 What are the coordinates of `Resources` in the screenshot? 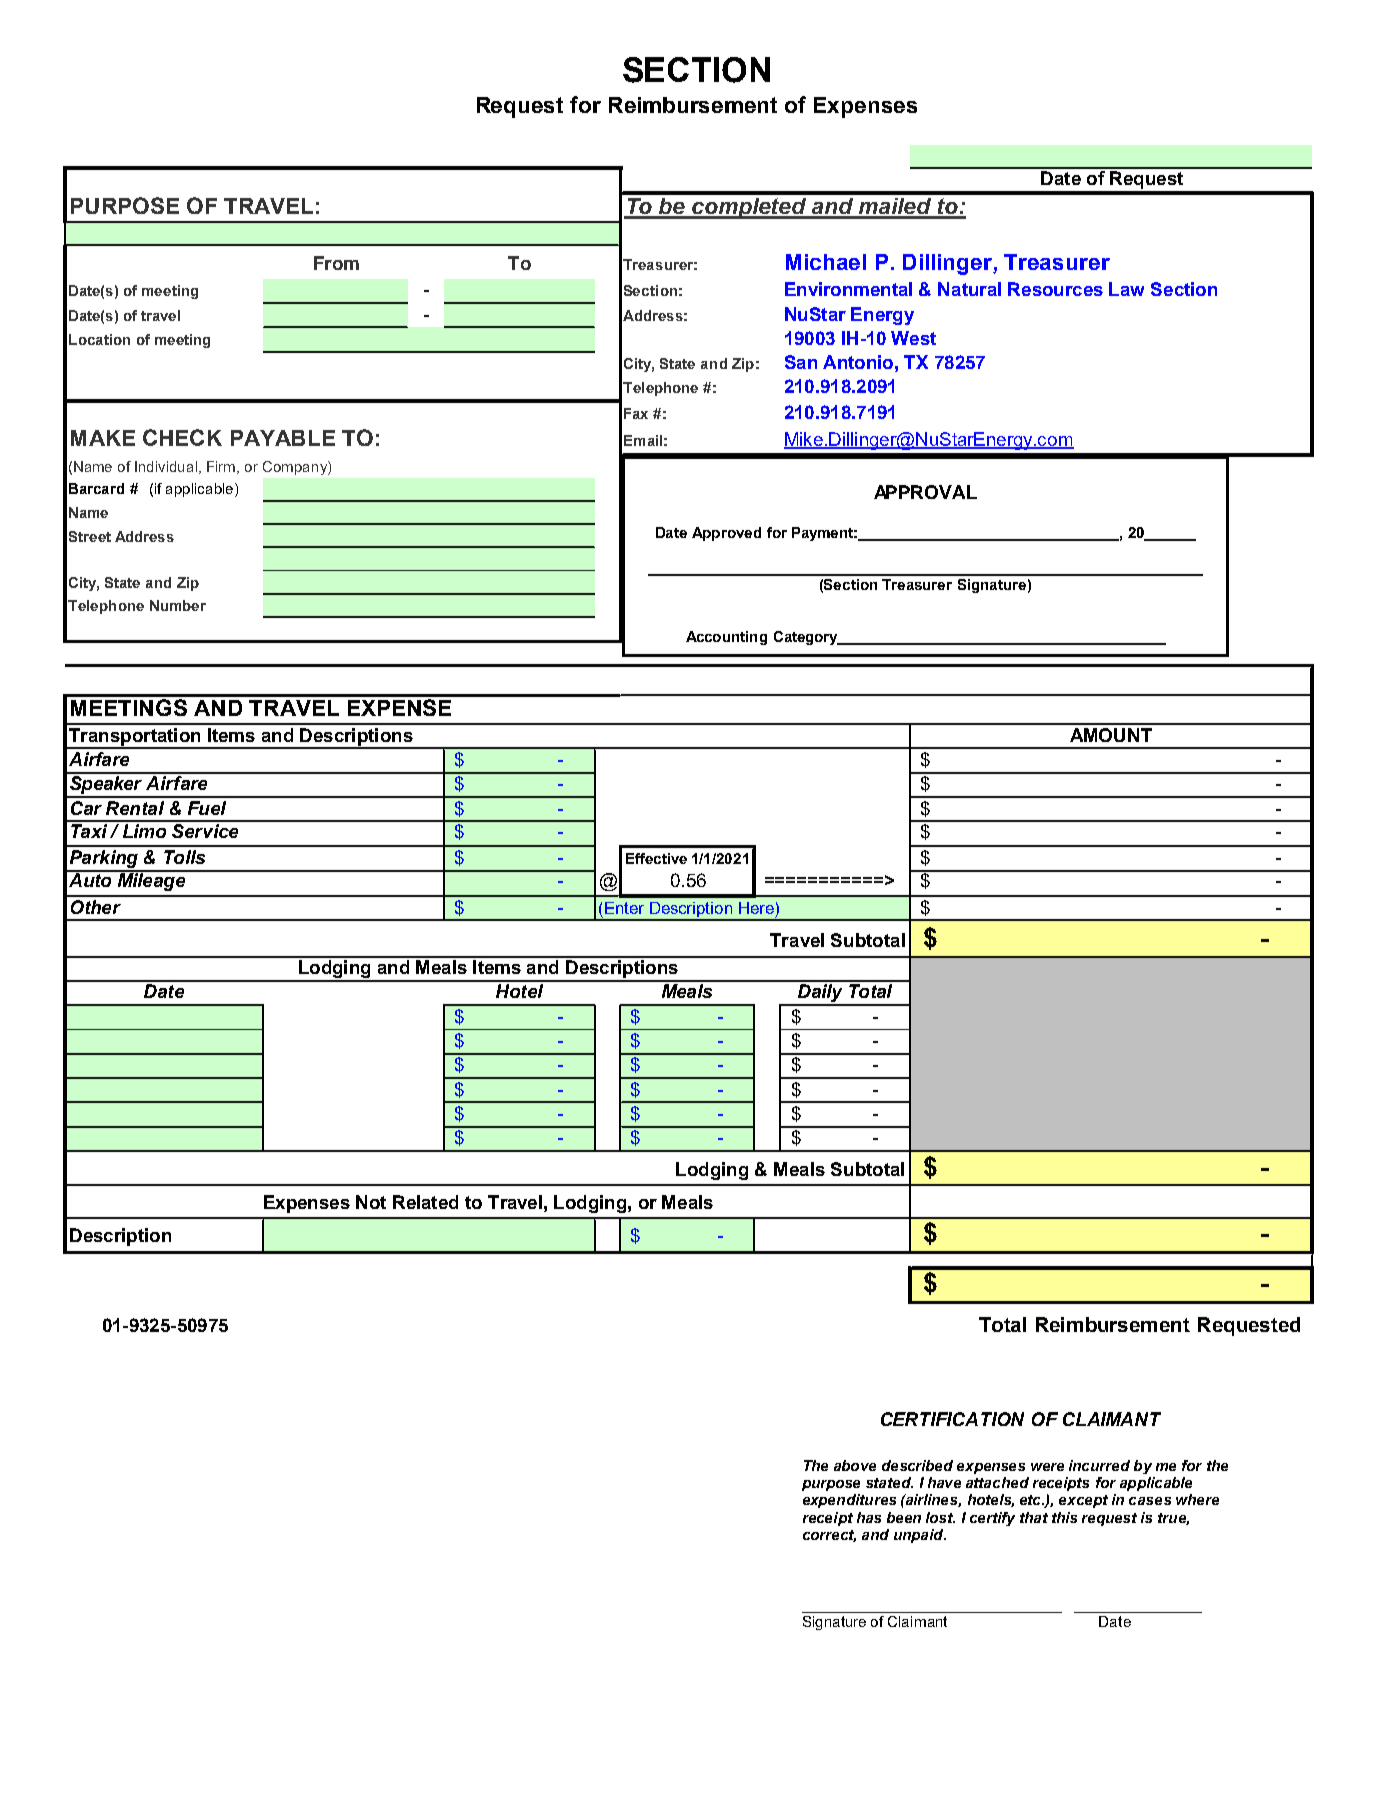 It's located at (1055, 289).
